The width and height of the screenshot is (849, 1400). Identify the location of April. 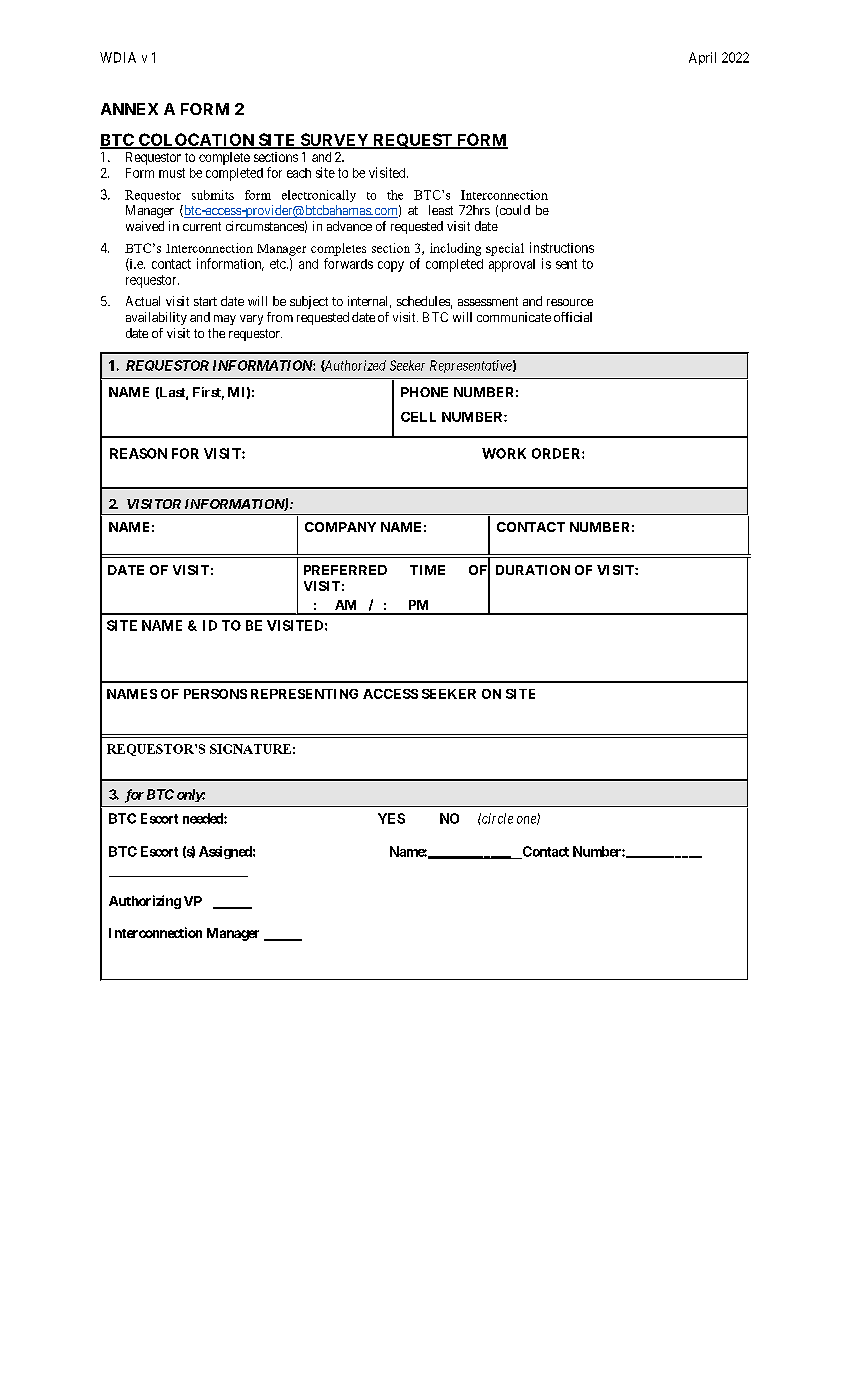
(702, 58).
